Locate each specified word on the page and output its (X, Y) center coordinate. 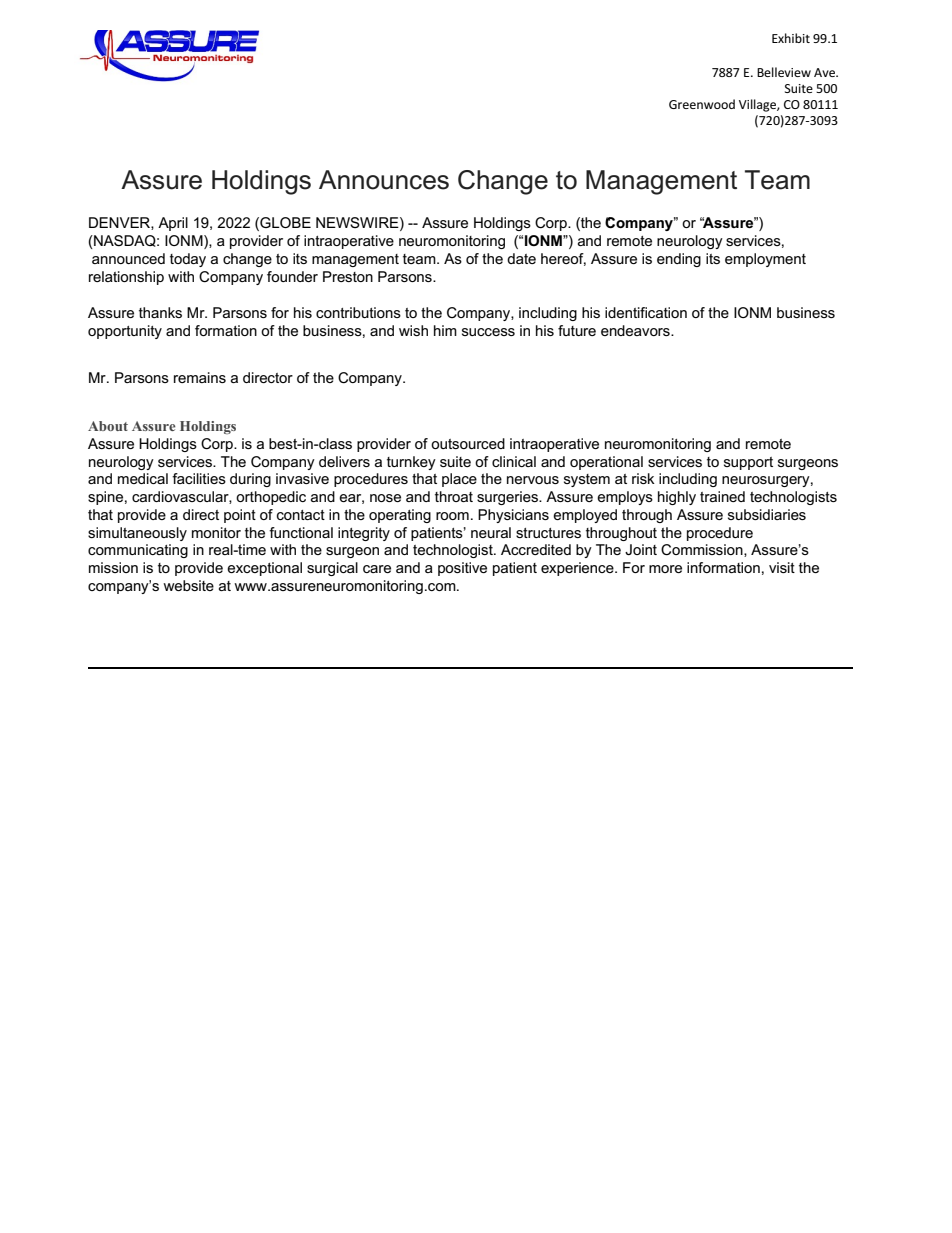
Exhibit (791, 38)
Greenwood (702, 104)
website (188, 585)
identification (646, 312)
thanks (160, 312)
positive (462, 569)
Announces (384, 180)
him (445, 330)
